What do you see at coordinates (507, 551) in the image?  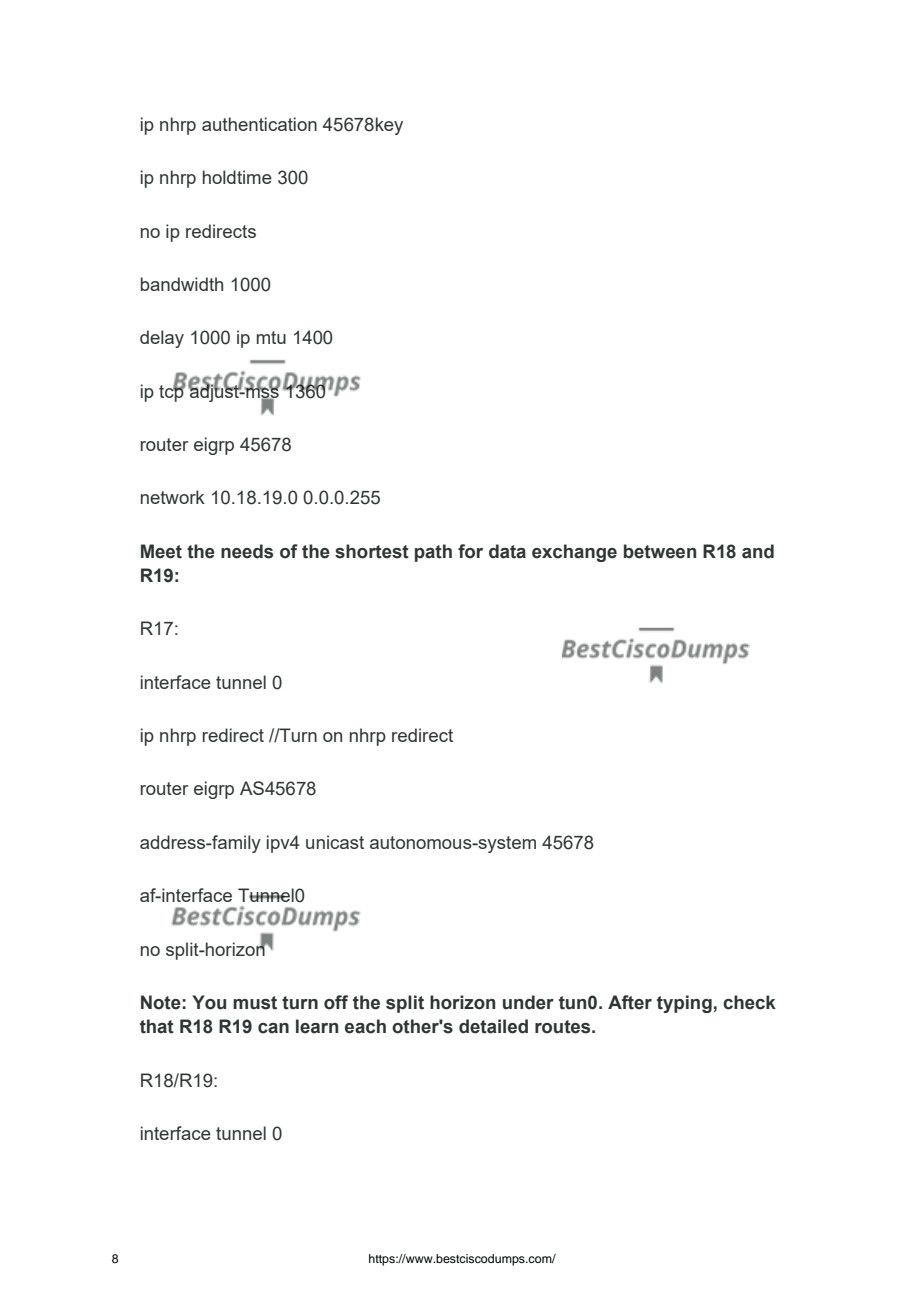 I see `data` at bounding box center [507, 551].
